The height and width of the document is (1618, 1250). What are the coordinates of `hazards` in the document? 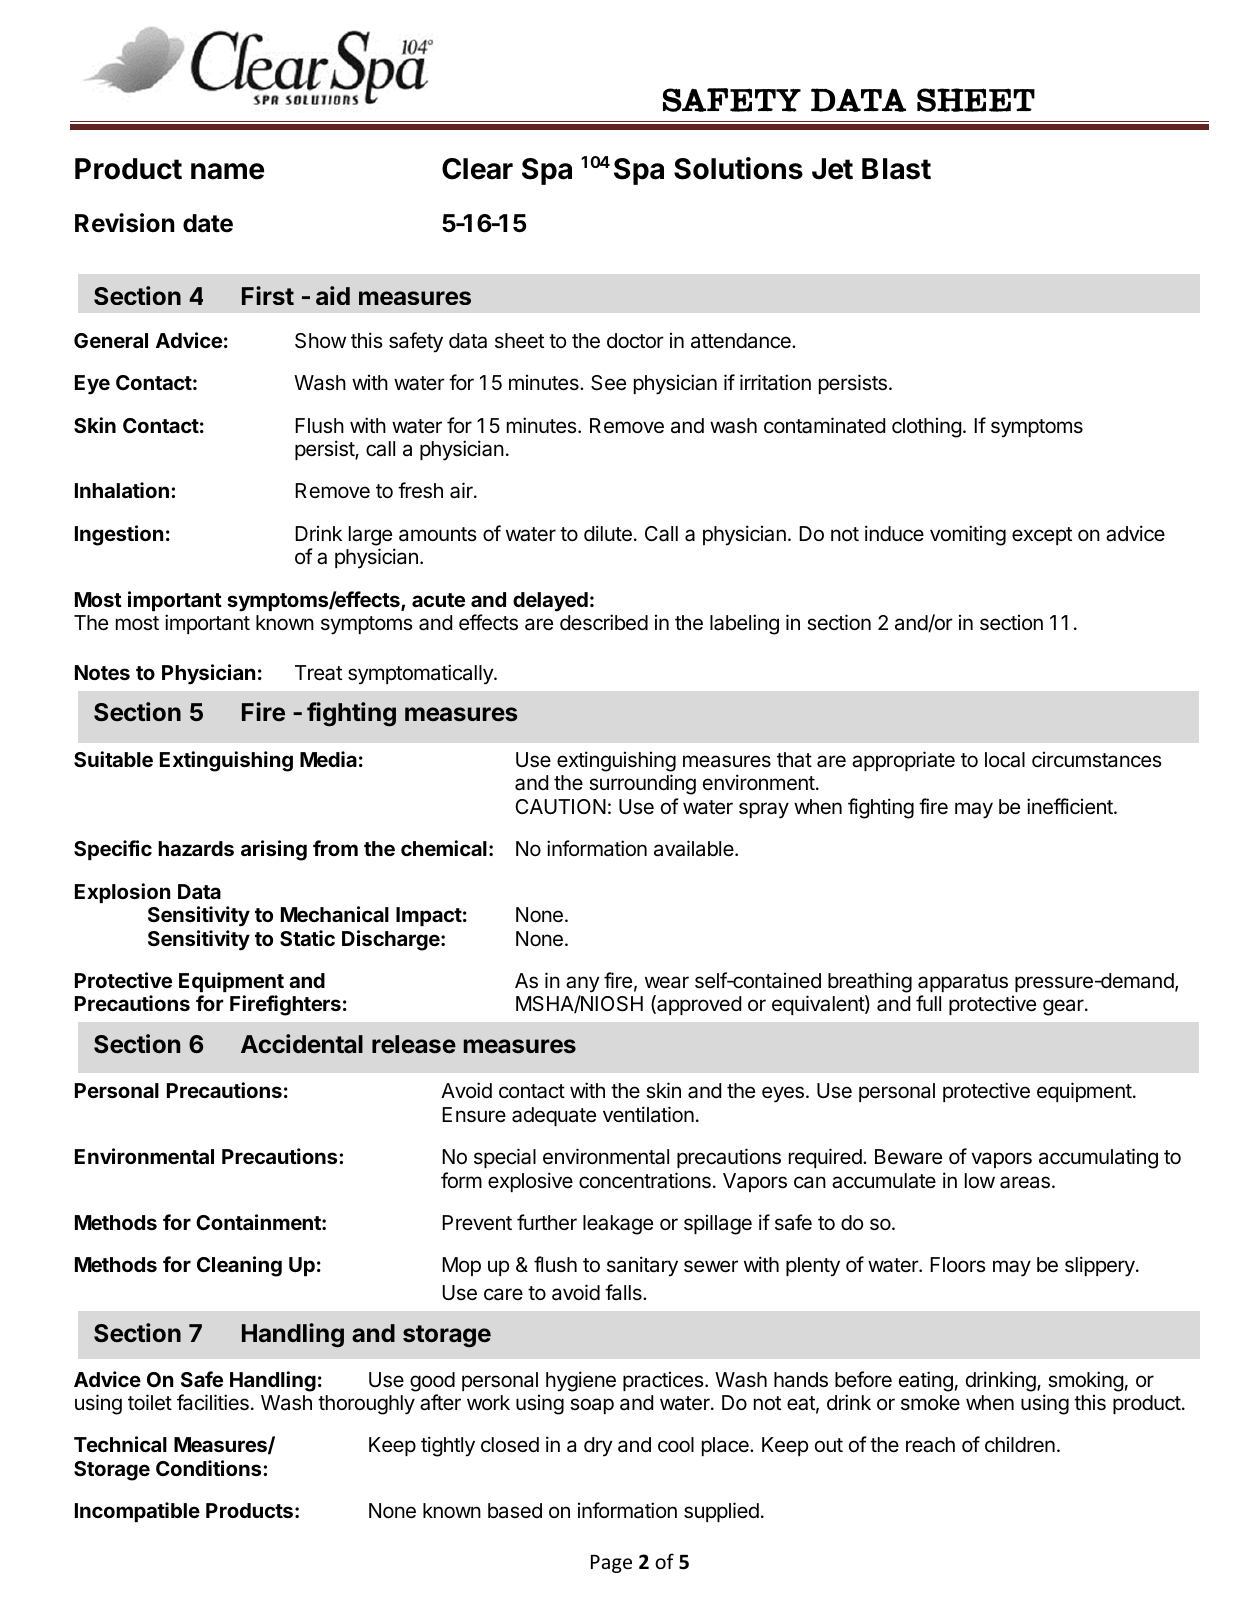 It's located at (196, 848).
